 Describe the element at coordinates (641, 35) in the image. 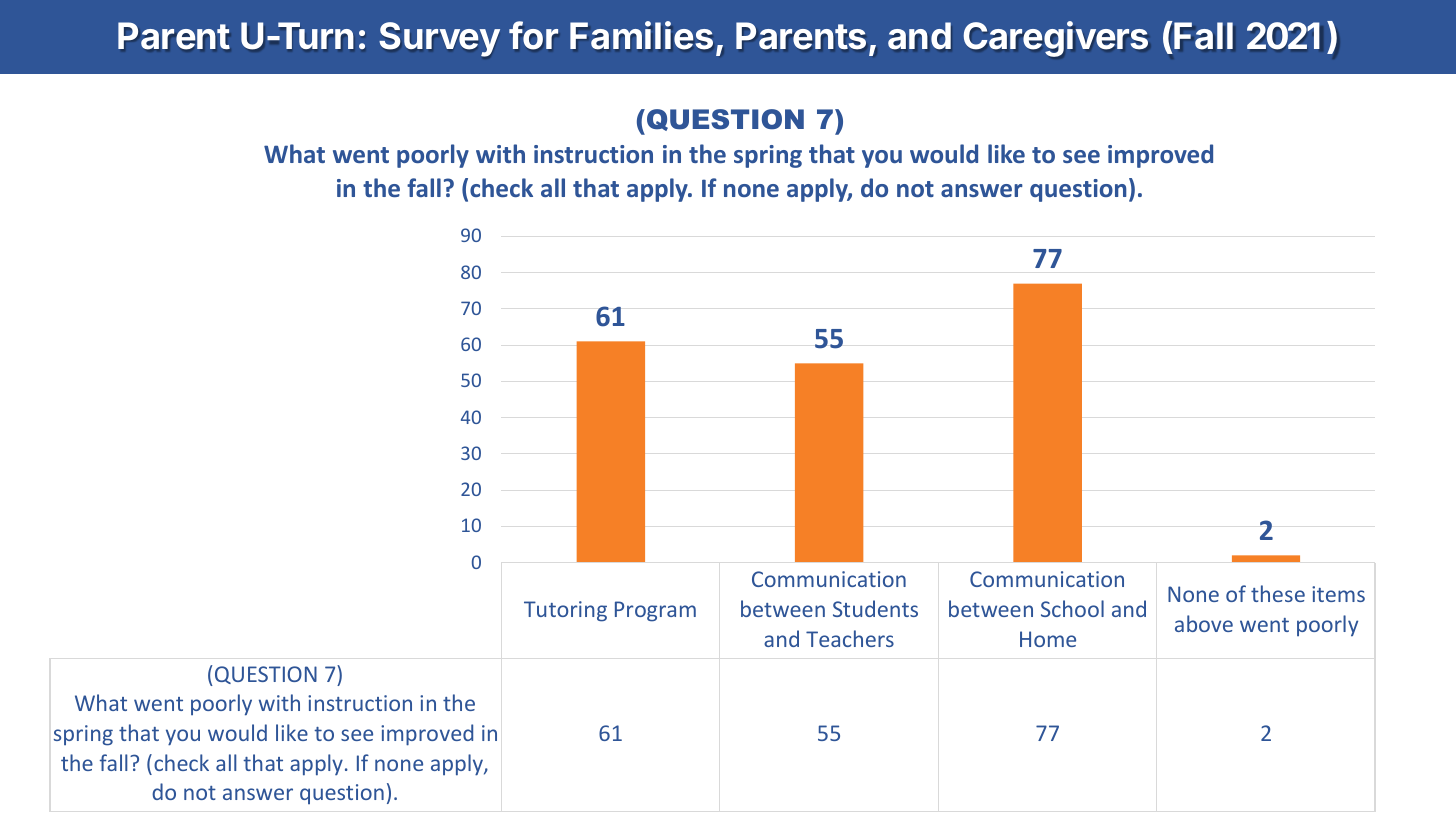

I see `Families` at that location.
